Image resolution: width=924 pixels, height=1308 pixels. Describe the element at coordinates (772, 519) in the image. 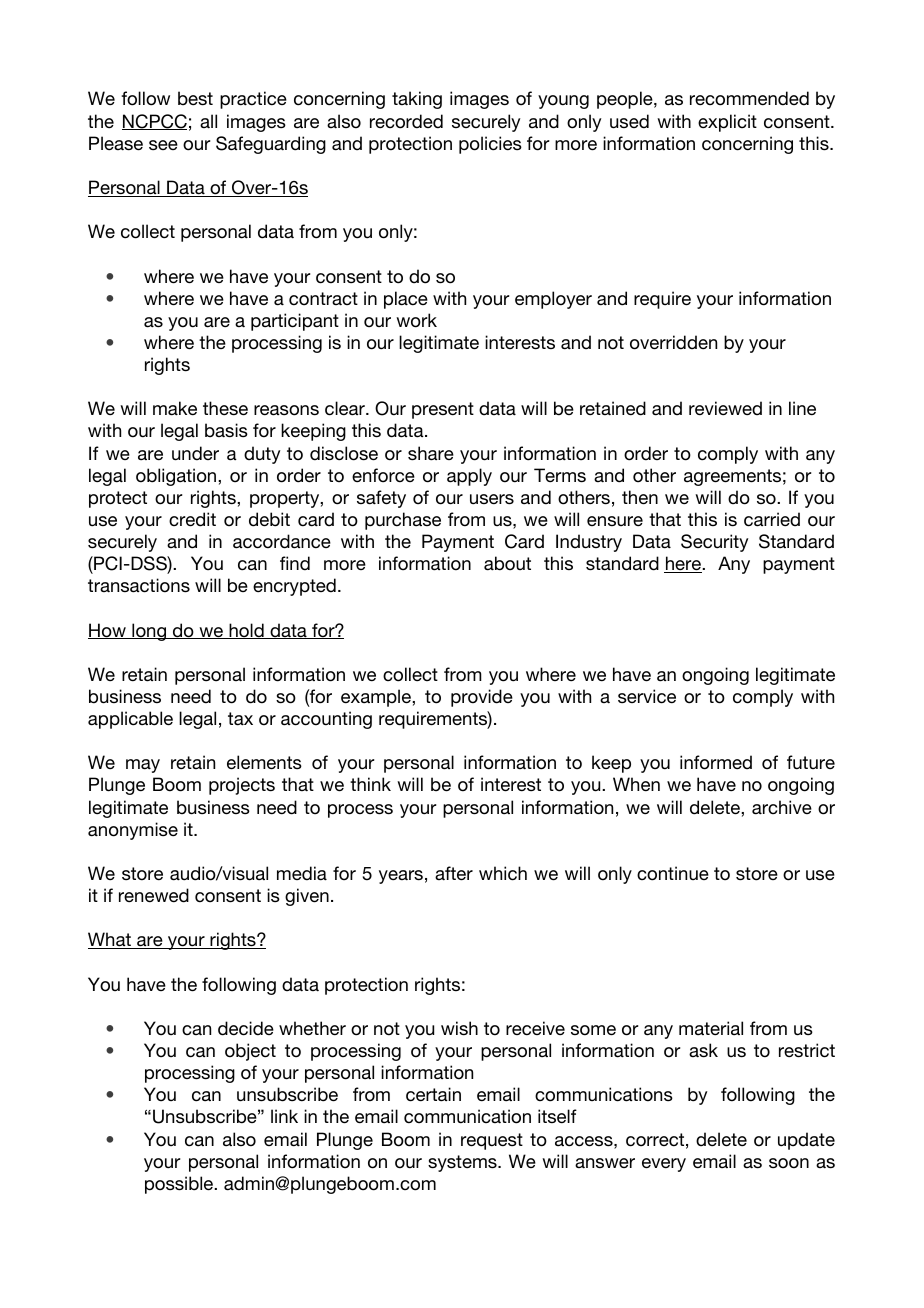

I see `carried` at that location.
